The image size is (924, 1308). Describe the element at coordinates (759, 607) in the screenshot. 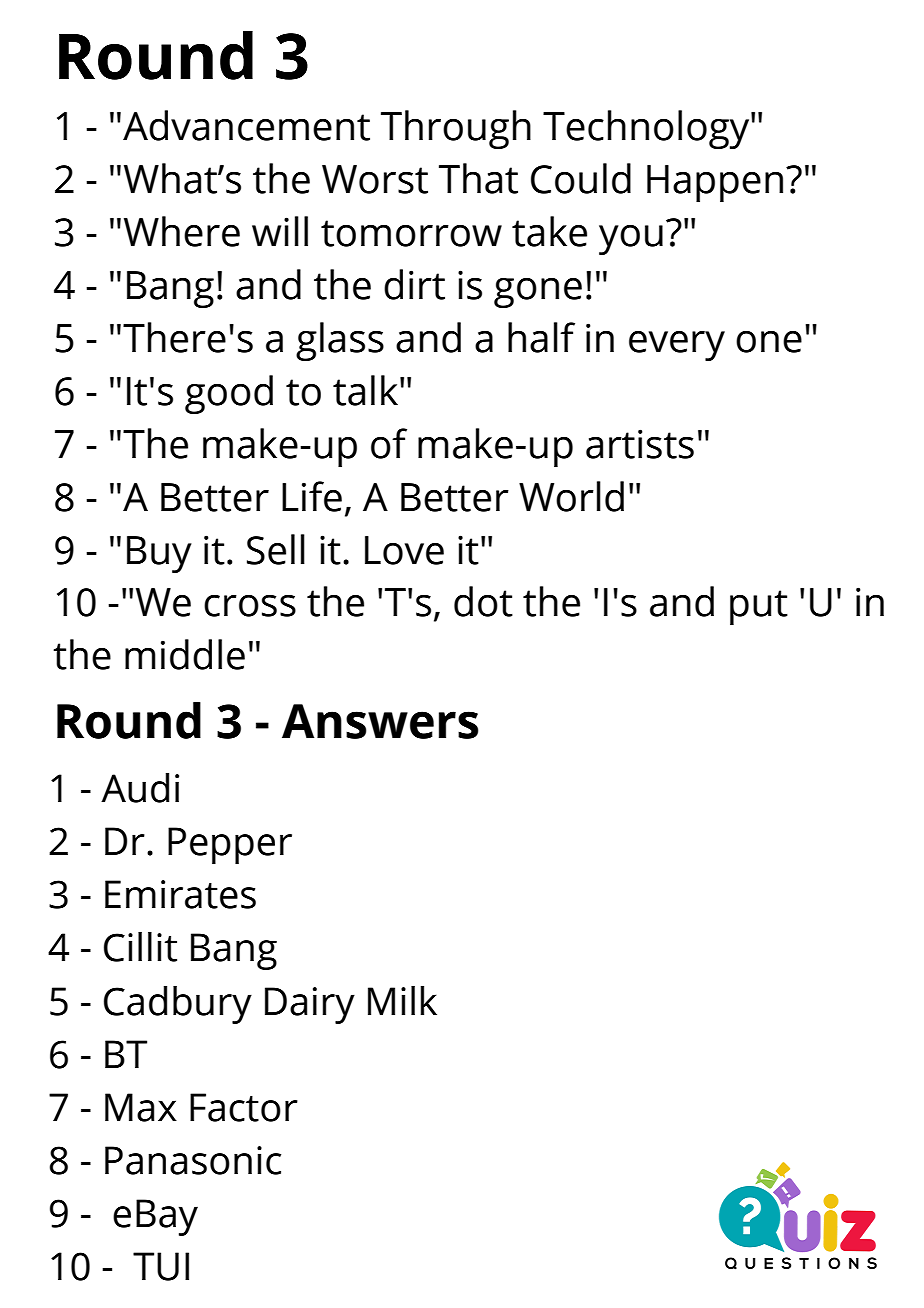

I see `put` at that location.
